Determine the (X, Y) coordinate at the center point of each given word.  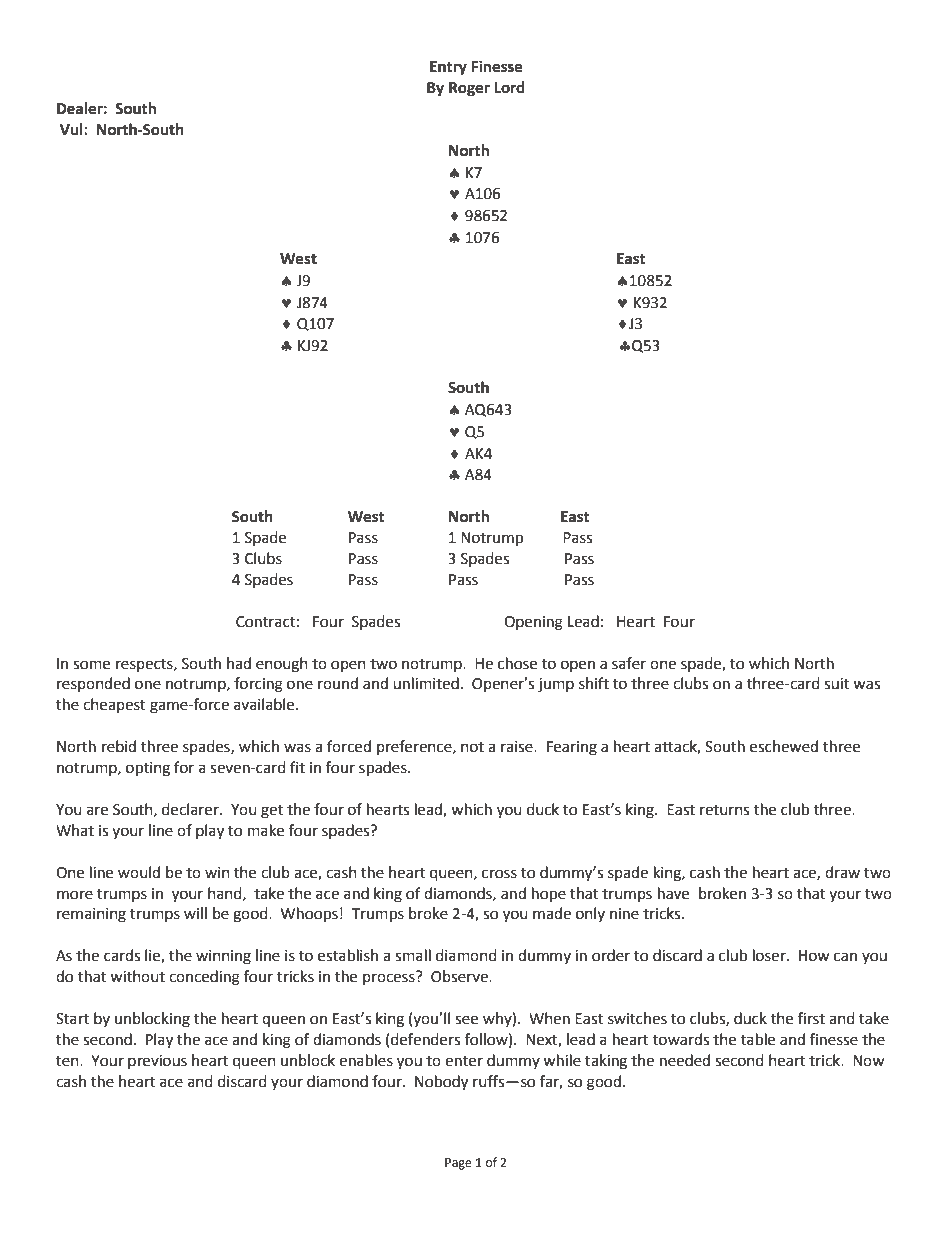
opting (148, 769)
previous (157, 1062)
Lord (509, 87)
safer (629, 663)
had (239, 663)
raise (518, 747)
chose (517, 663)
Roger (469, 89)
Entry (448, 68)
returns (724, 810)
